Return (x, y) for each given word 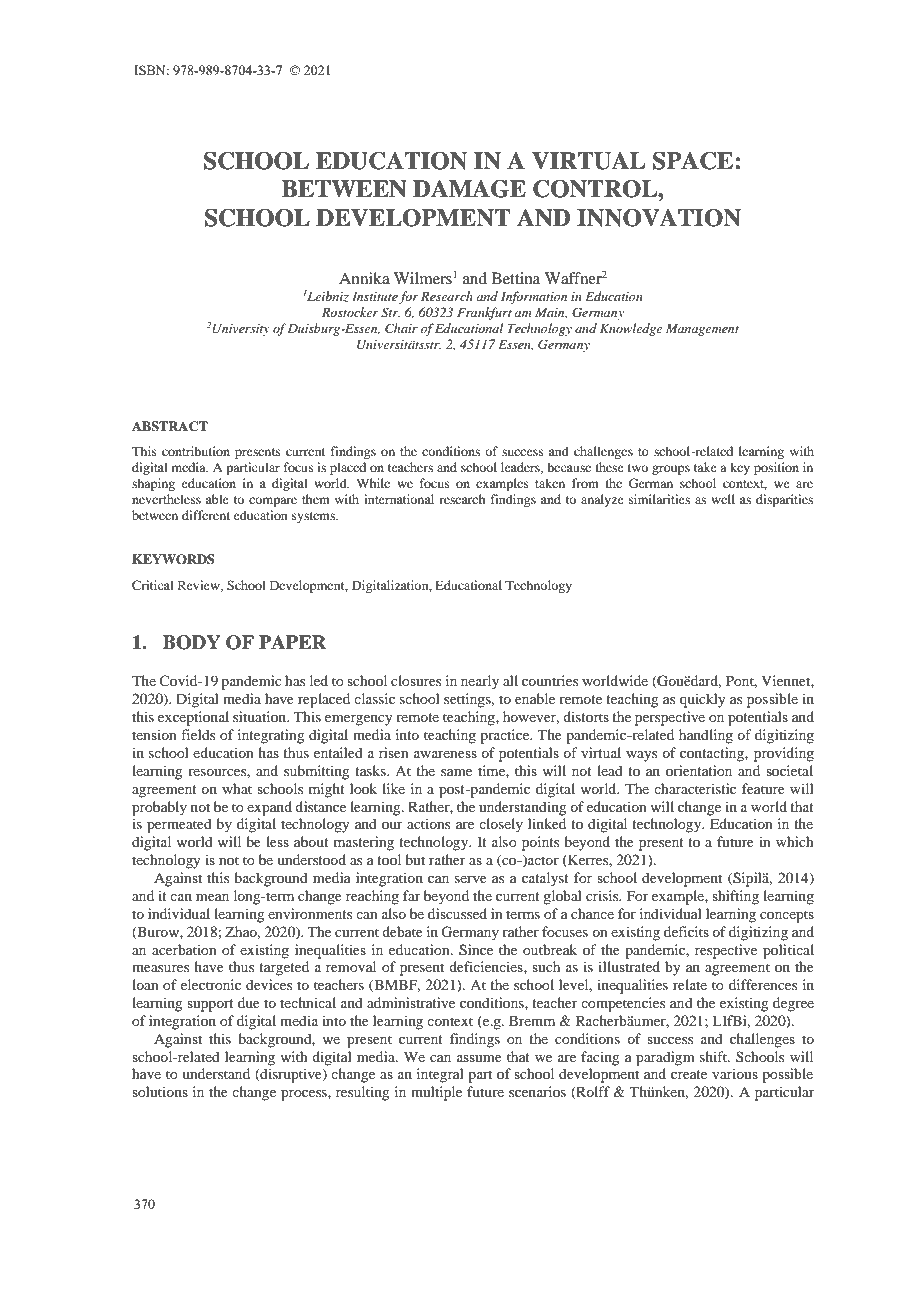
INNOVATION (659, 218)
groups (671, 470)
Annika (364, 278)
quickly (702, 700)
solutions (160, 1091)
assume (479, 1058)
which (795, 841)
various (735, 1073)
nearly (480, 682)
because (569, 467)
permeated (179, 825)
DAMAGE (469, 189)
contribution (196, 451)
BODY (192, 642)
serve (471, 879)
